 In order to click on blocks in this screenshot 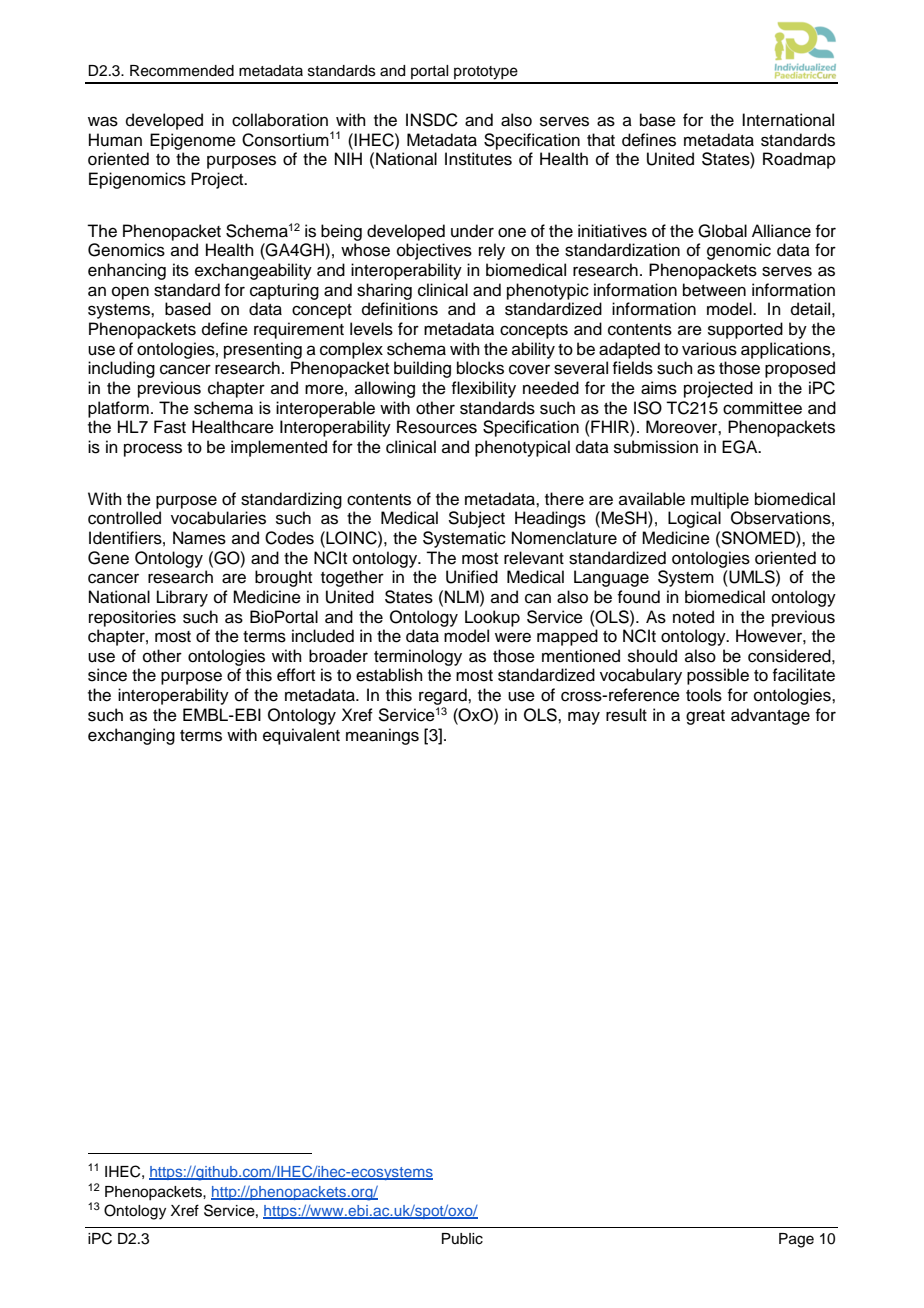, I will do `click(480, 368)`.
